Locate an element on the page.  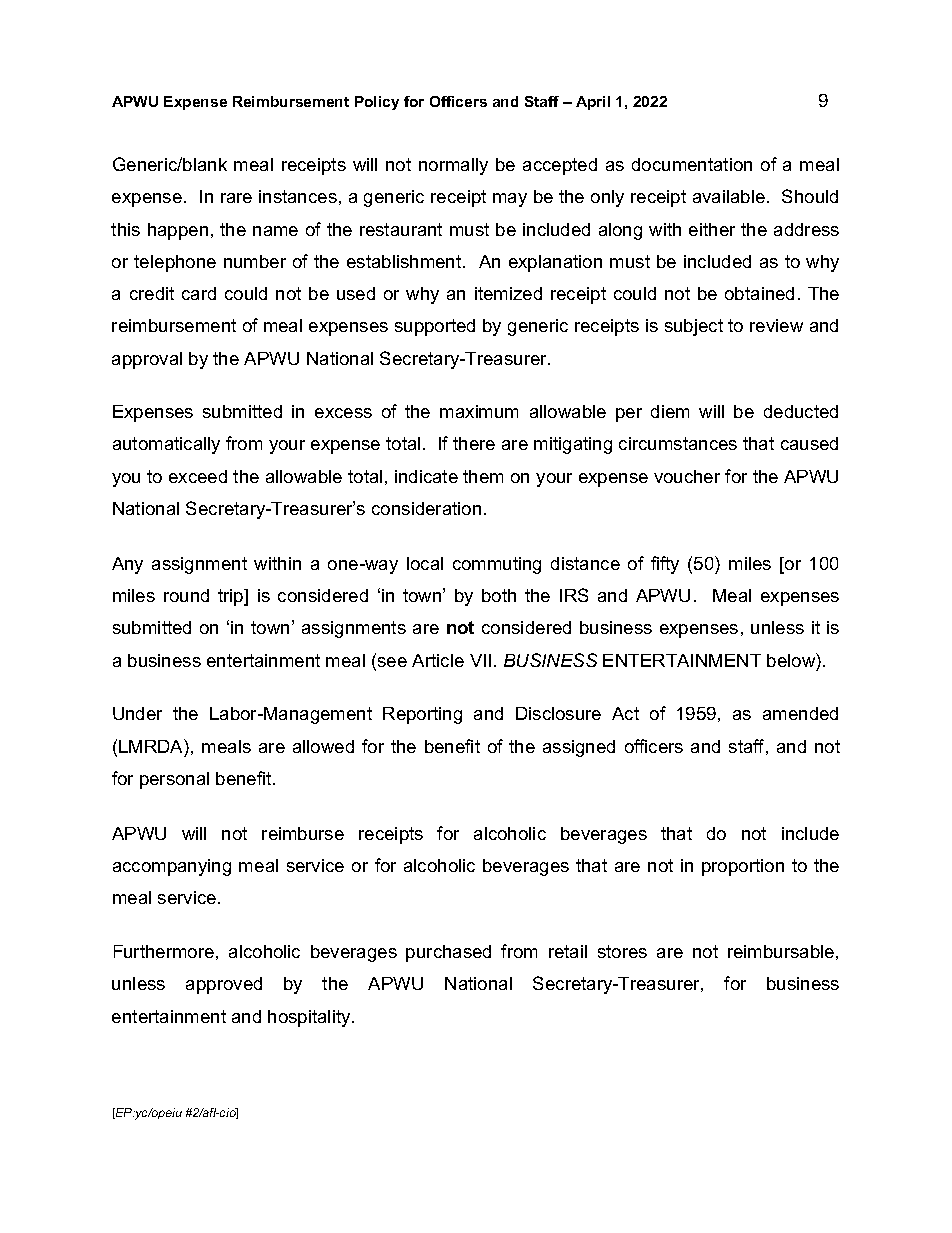
automatically is located at coordinates (166, 445).
